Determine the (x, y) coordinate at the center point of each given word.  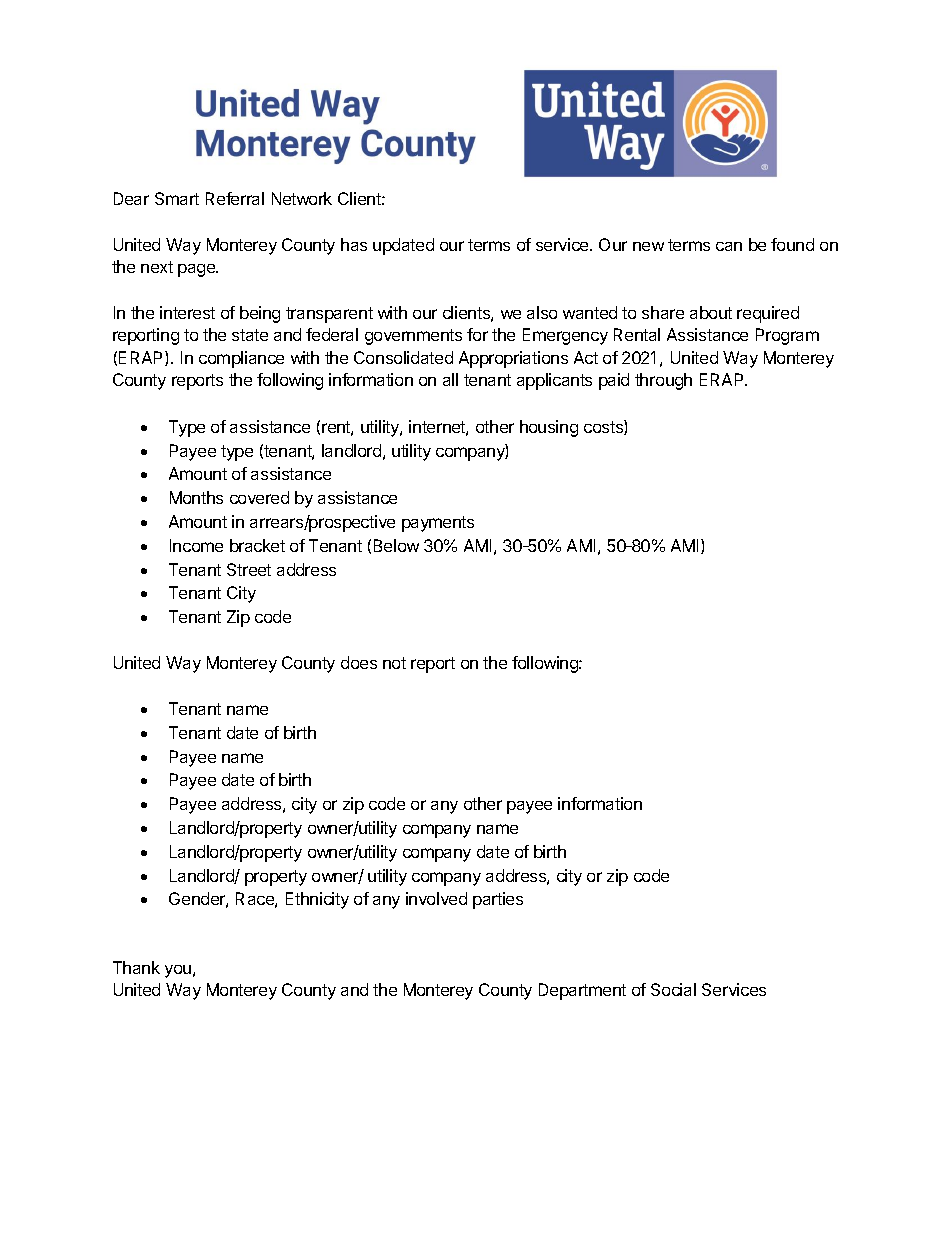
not (394, 663)
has (354, 244)
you (178, 971)
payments (438, 524)
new (648, 246)
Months (196, 497)
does (359, 662)
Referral (235, 198)
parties (498, 900)
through (663, 381)
